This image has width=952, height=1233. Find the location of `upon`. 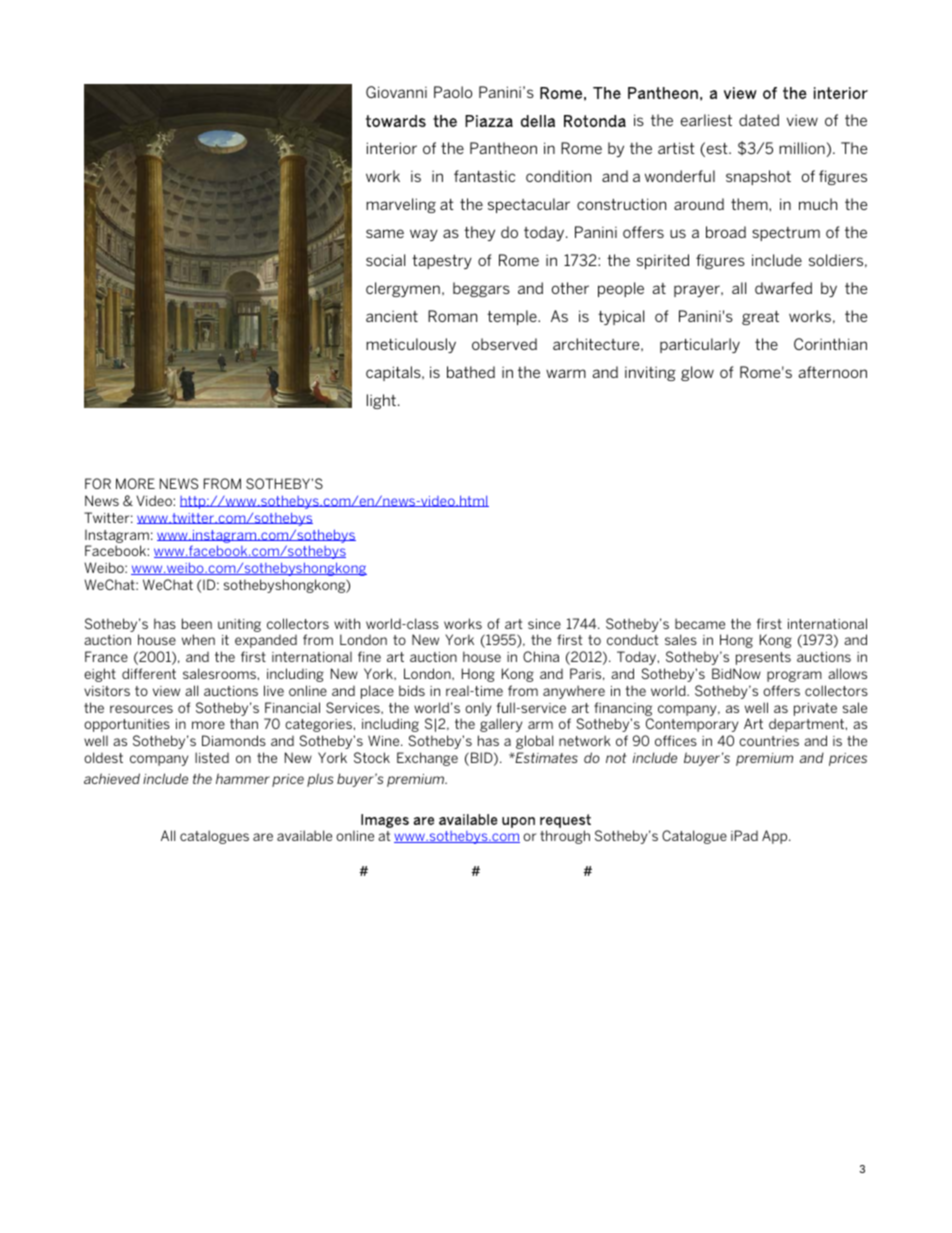

upon is located at coordinates (518, 822).
